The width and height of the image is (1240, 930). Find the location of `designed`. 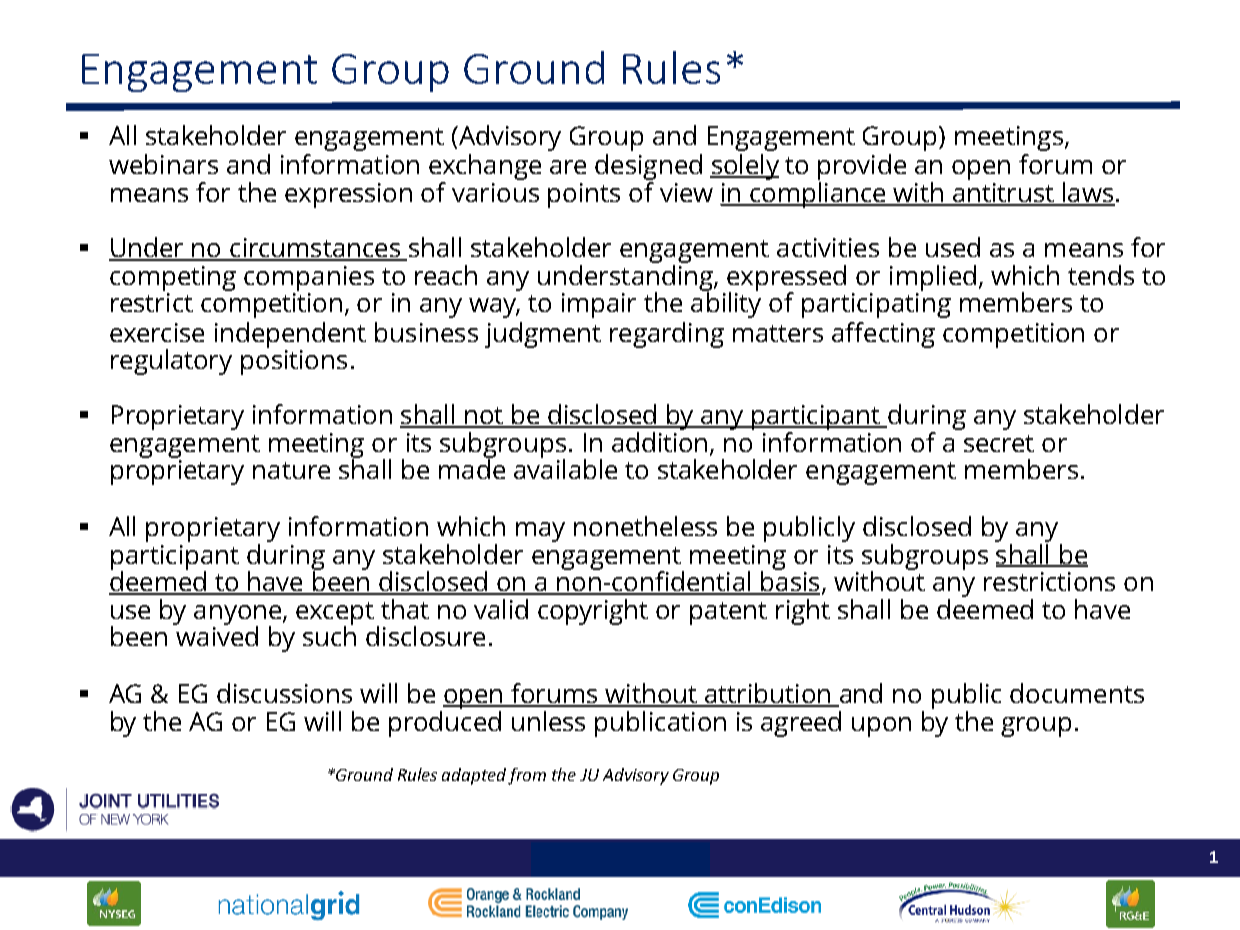

designed is located at coordinates (648, 168).
